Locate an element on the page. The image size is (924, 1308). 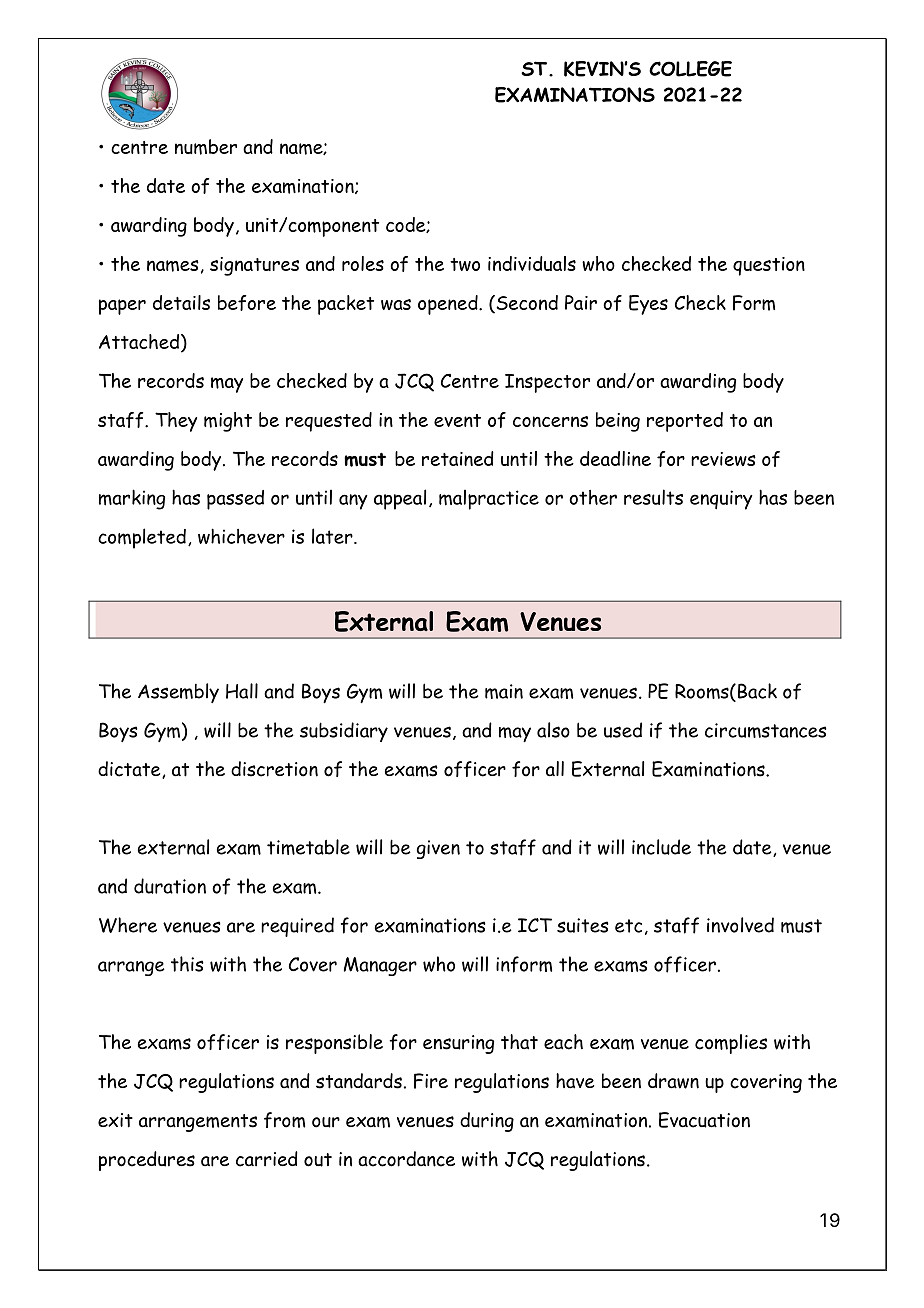
procedures is located at coordinates (147, 1161).
